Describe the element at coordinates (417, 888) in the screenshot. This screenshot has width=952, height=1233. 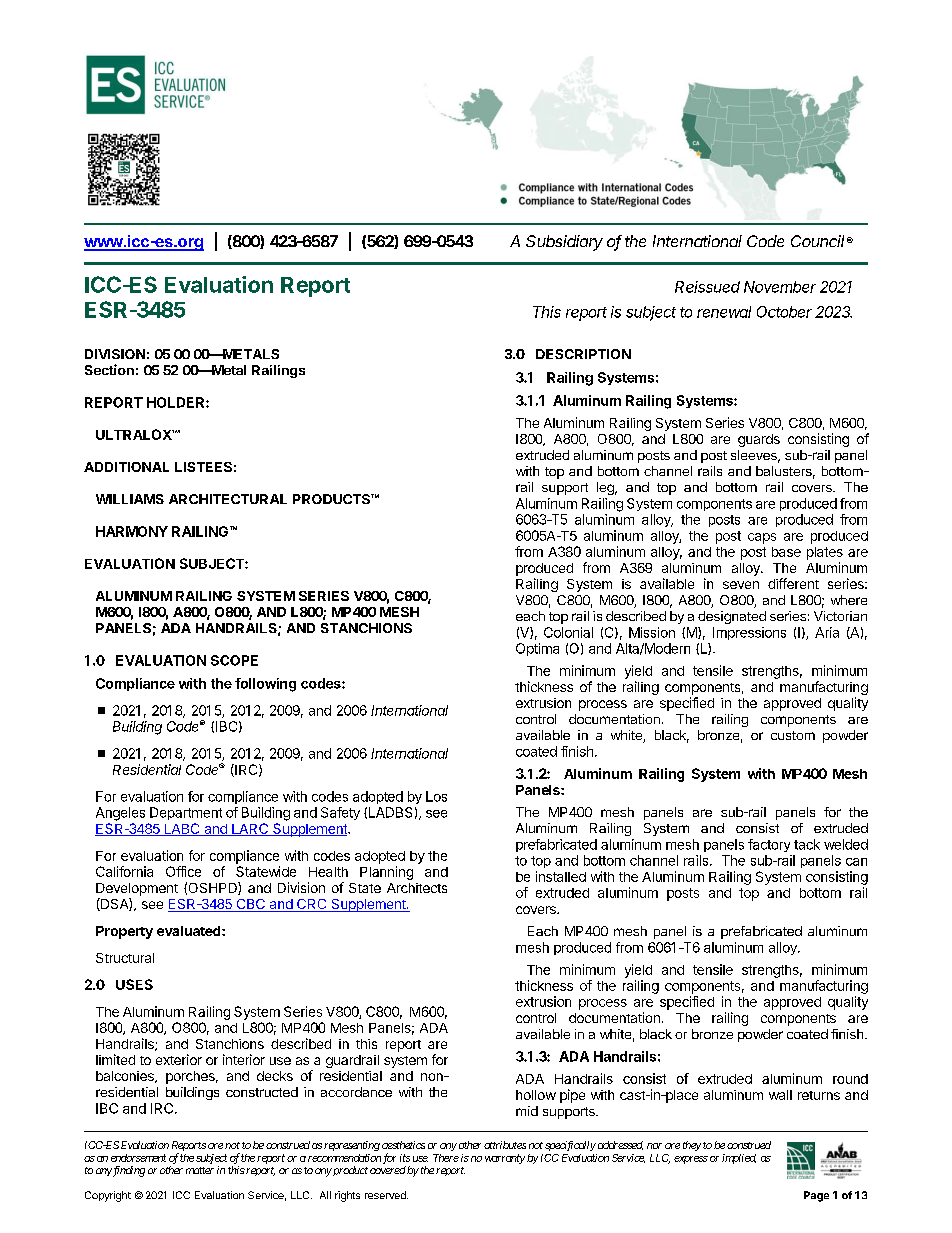
I see `Architects` at that location.
